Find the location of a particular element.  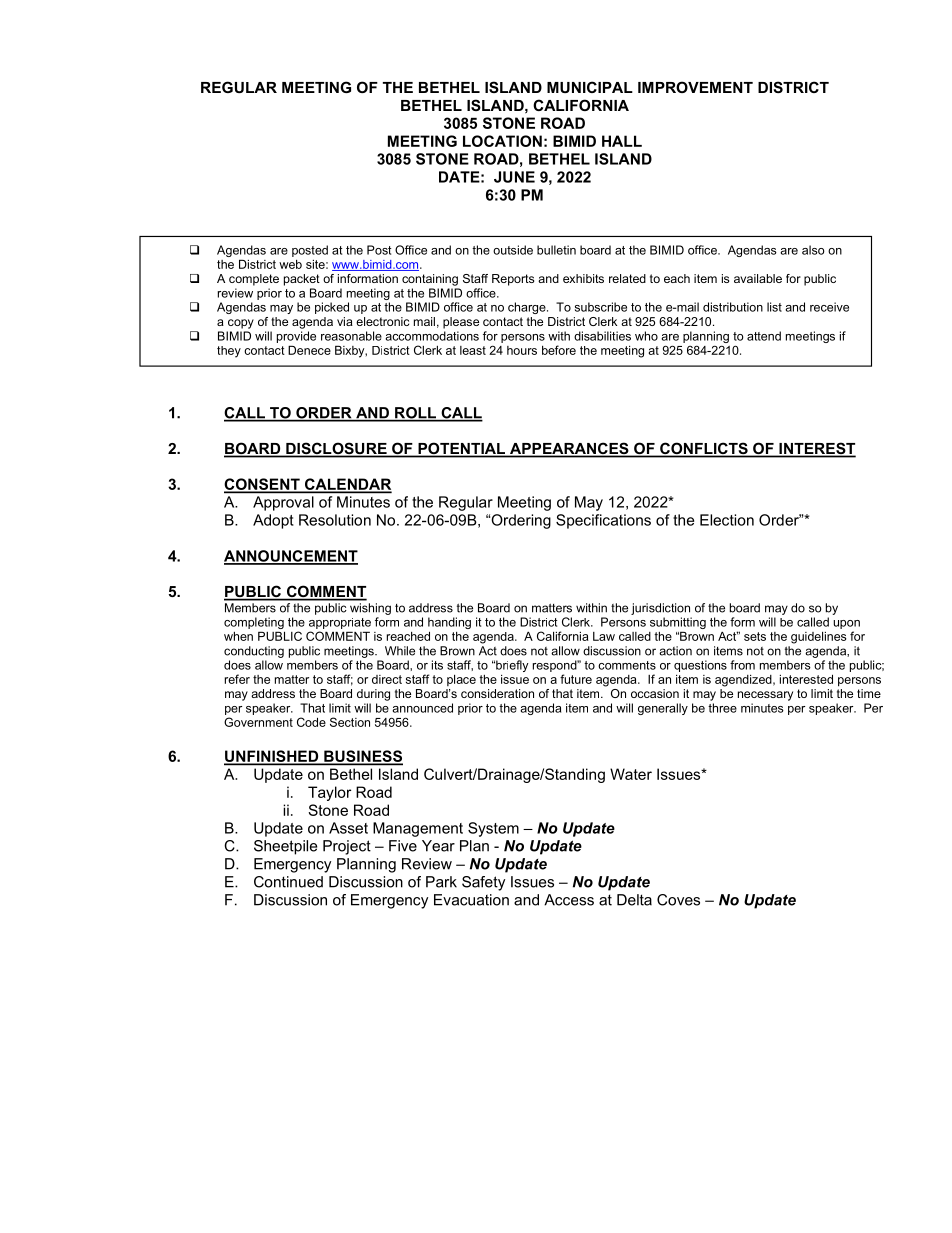

list is located at coordinates (774, 307).
